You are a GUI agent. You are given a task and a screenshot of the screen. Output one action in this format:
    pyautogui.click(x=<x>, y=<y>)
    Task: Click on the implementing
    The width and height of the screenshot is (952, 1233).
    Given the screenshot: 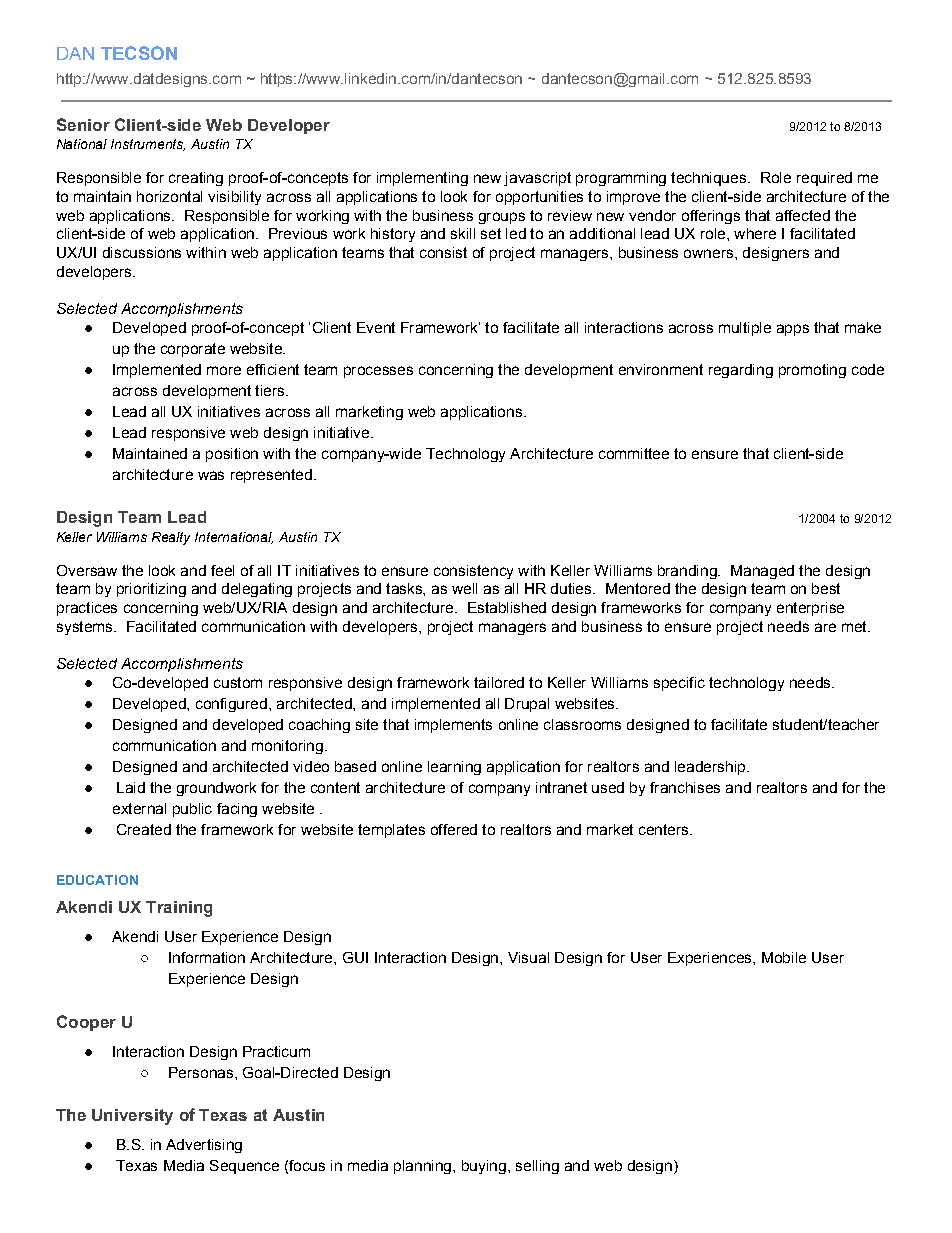 What is the action you would take?
    pyautogui.click(x=422, y=179)
